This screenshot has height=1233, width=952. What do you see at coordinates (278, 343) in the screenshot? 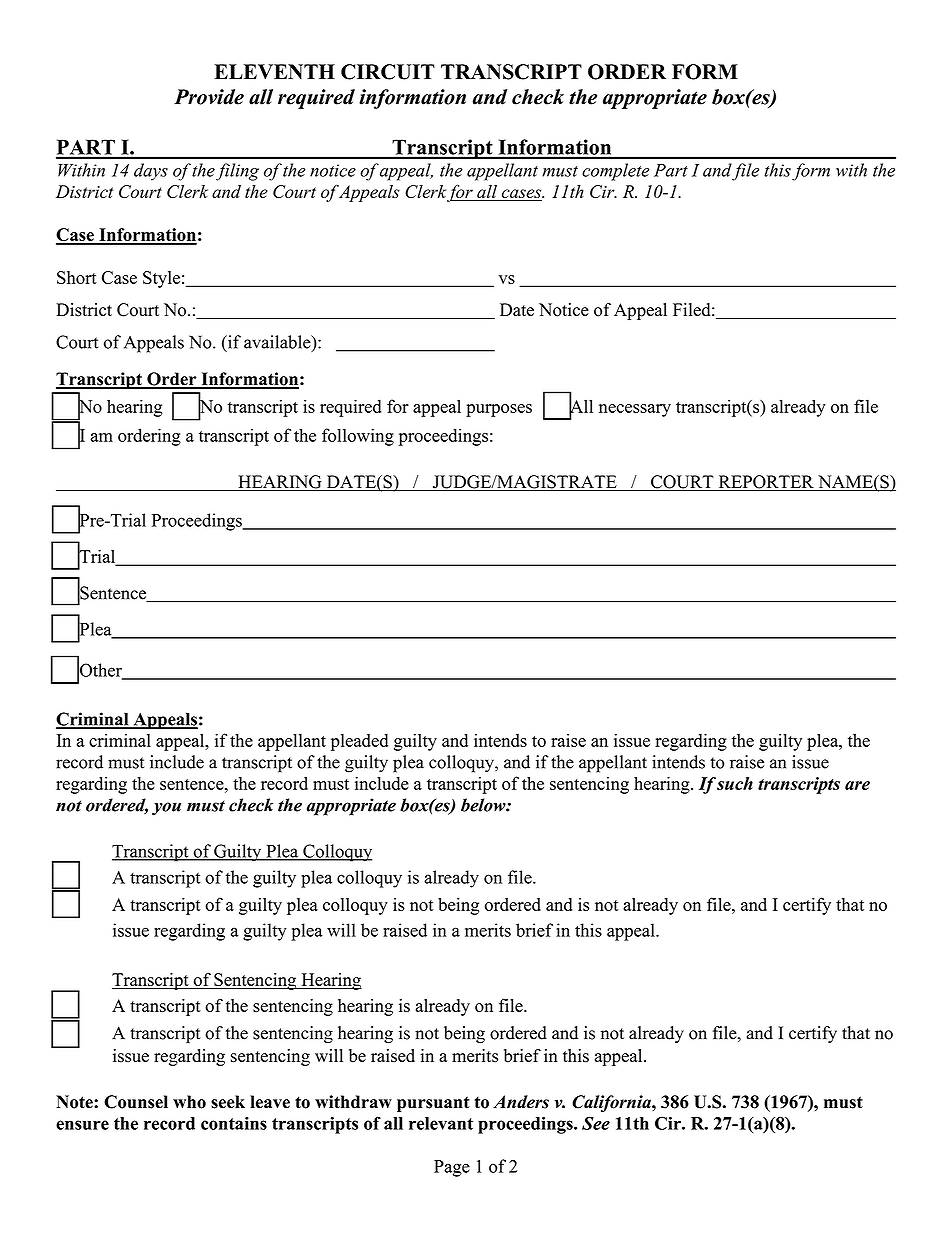
I see `available` at bounding box center [278, 343].
